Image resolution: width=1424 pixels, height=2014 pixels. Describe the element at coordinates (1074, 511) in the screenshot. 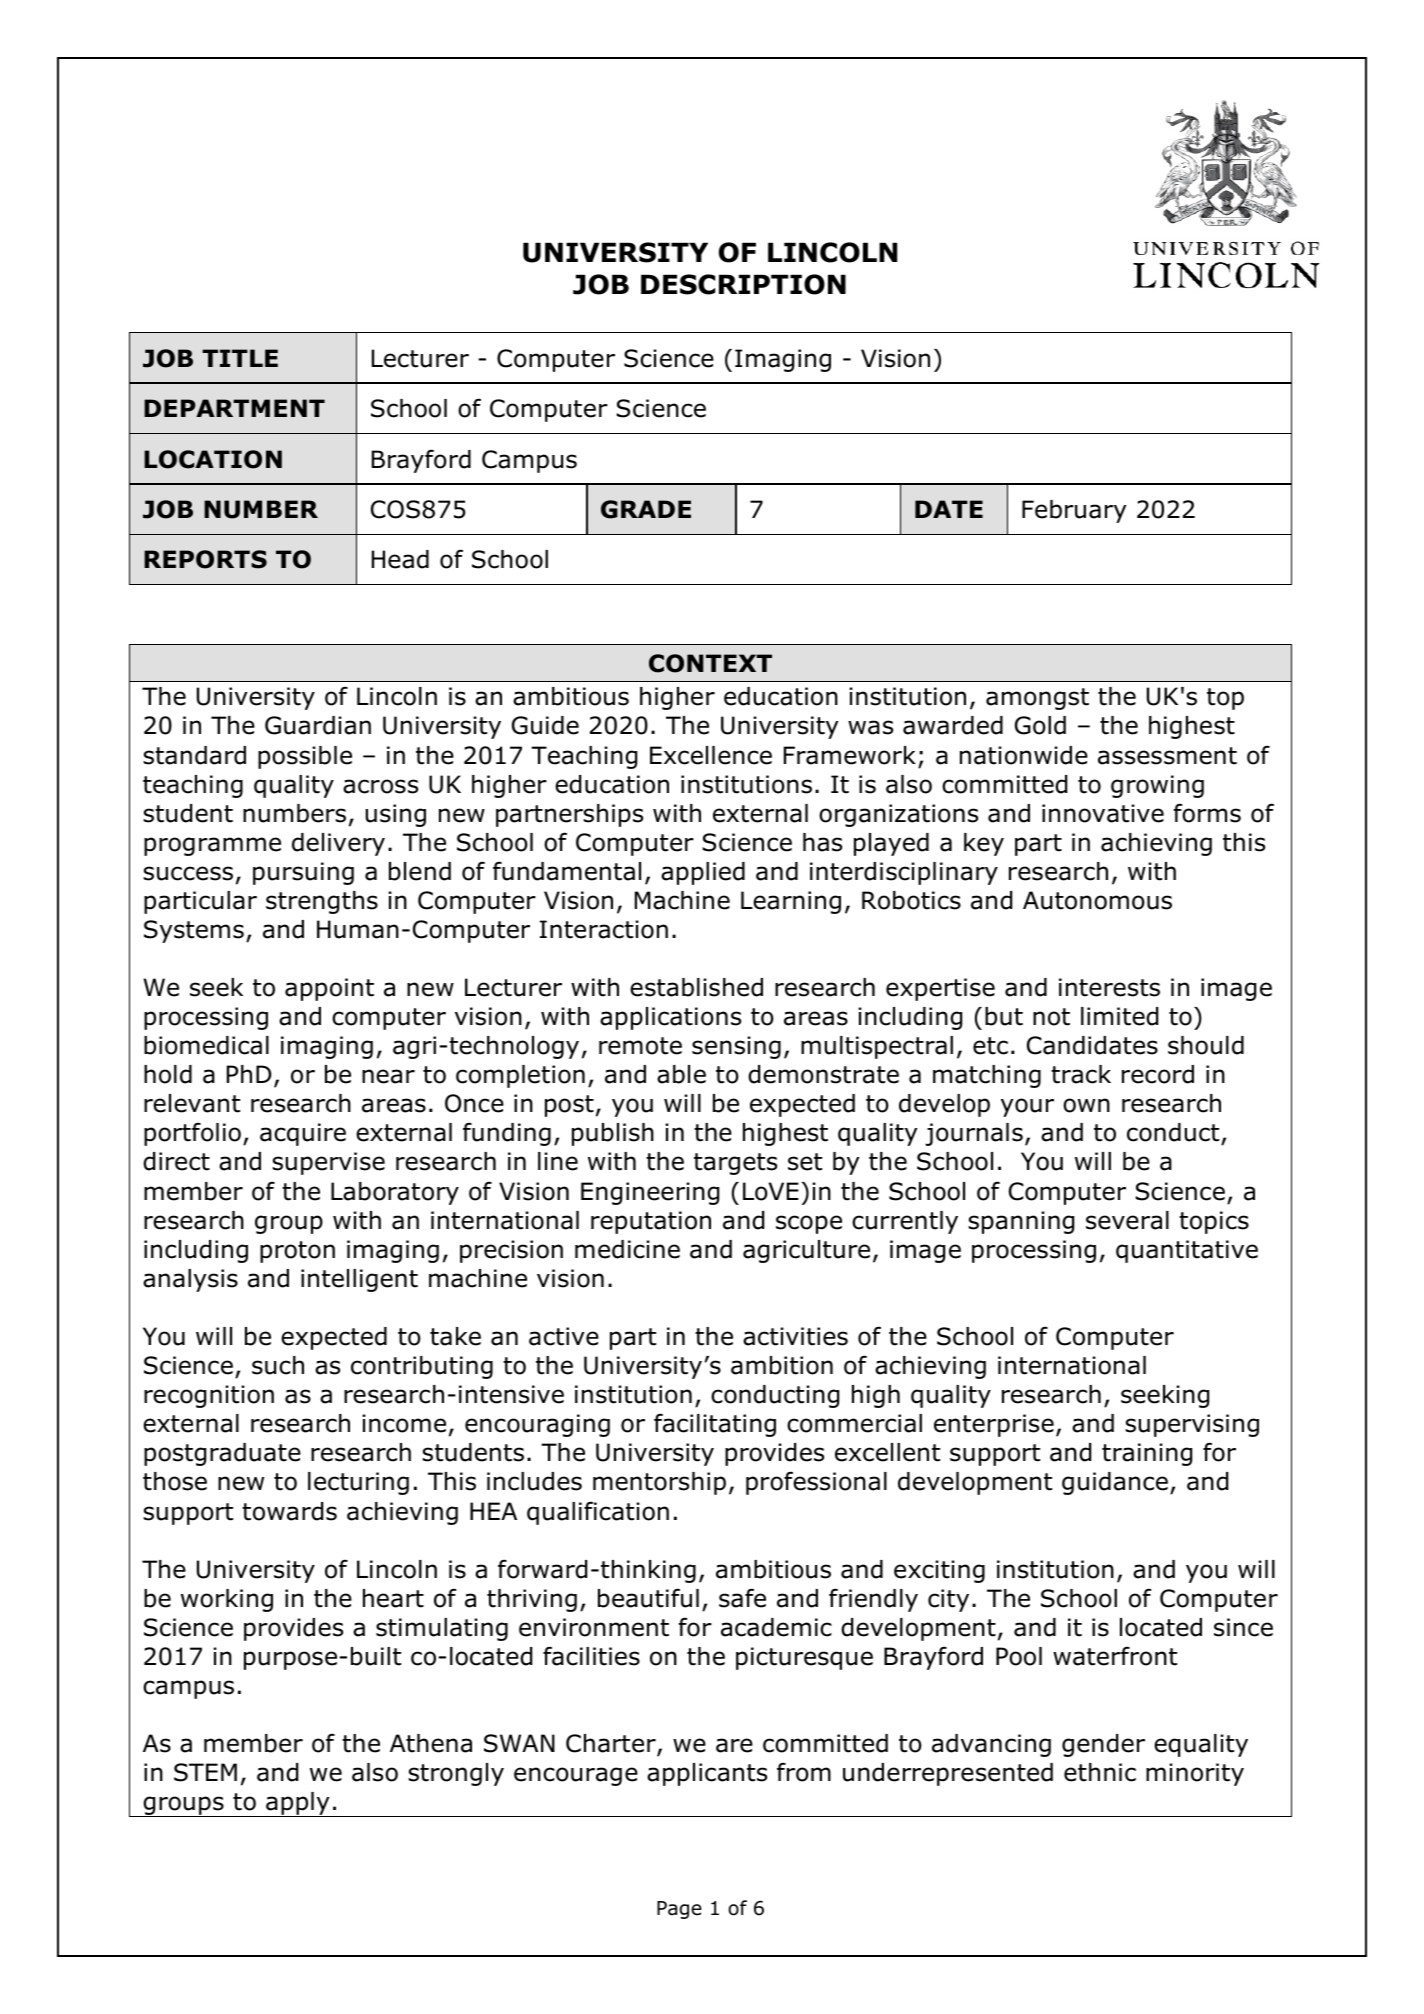

I see `February` at that location.
